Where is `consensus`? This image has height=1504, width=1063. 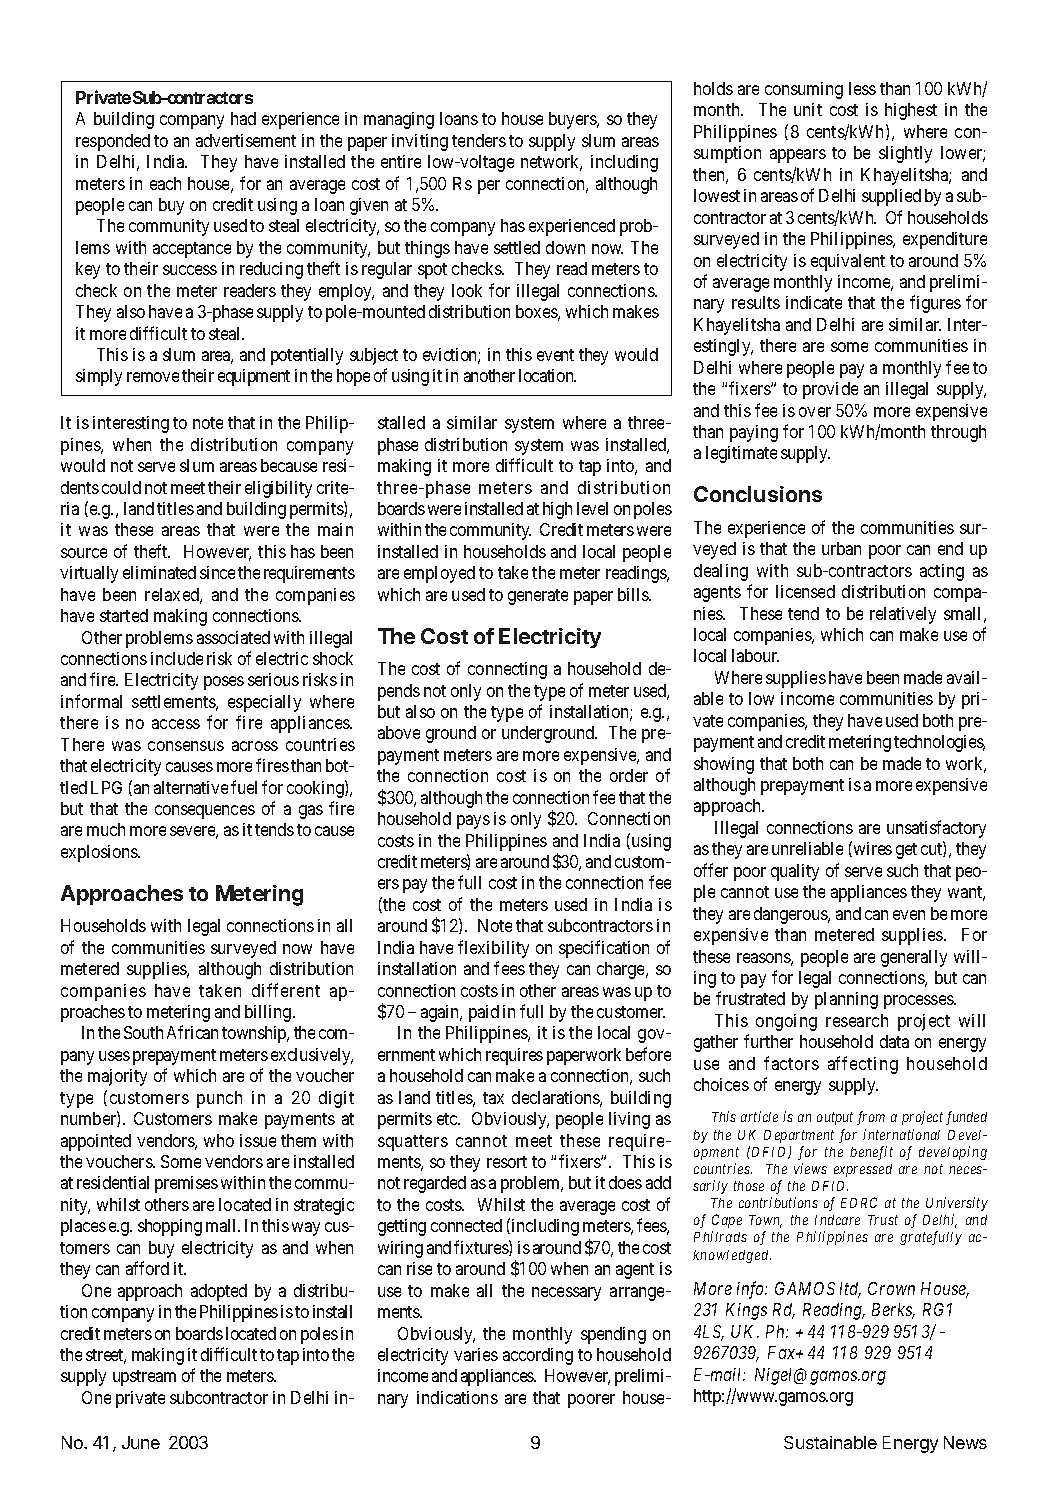 consensus is located at coordinates (186, 746).
